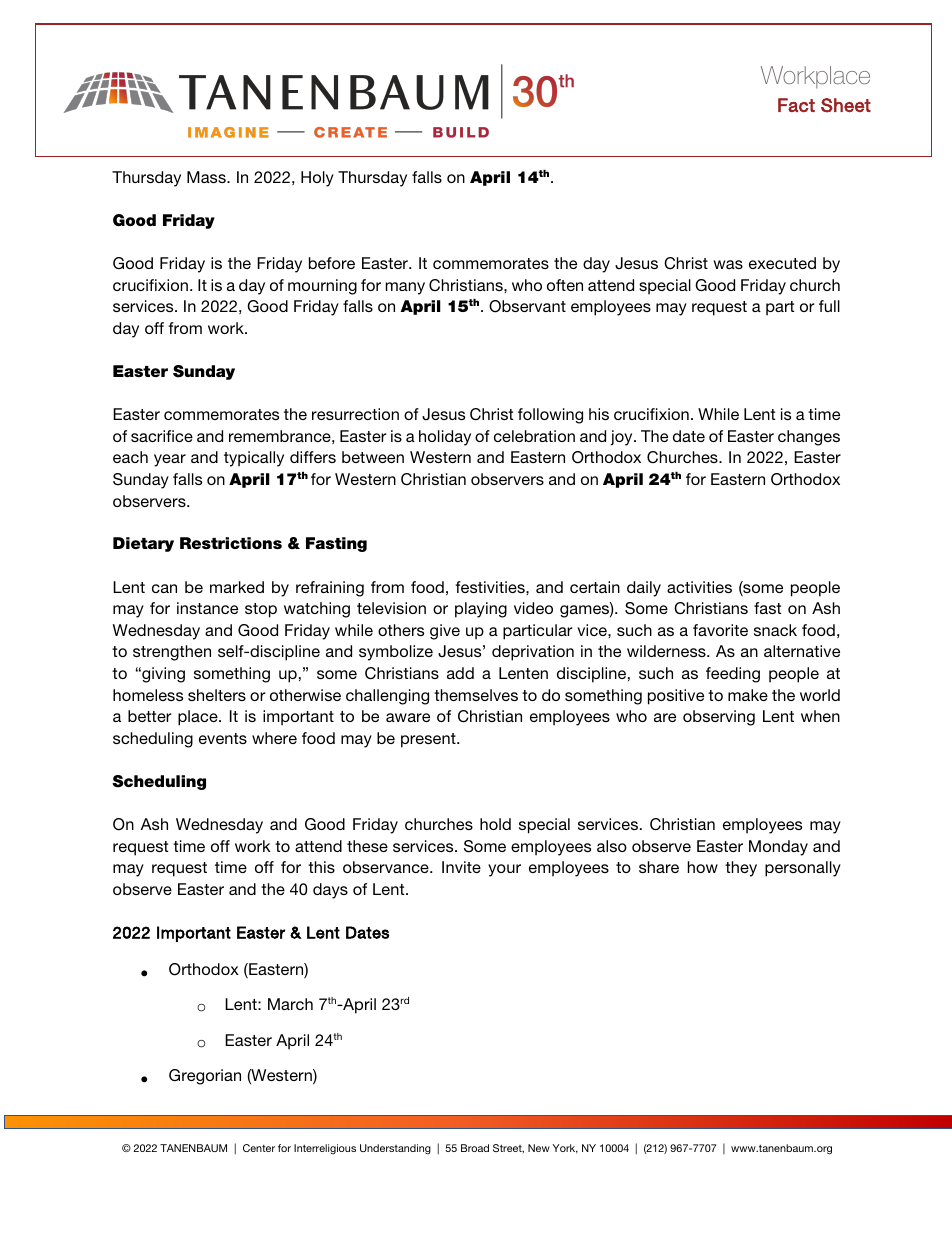 The image size is (952, 1233). Describe the element at coordinates (205, 1077) in the screenshot. I see `Gregorian` at that location.
